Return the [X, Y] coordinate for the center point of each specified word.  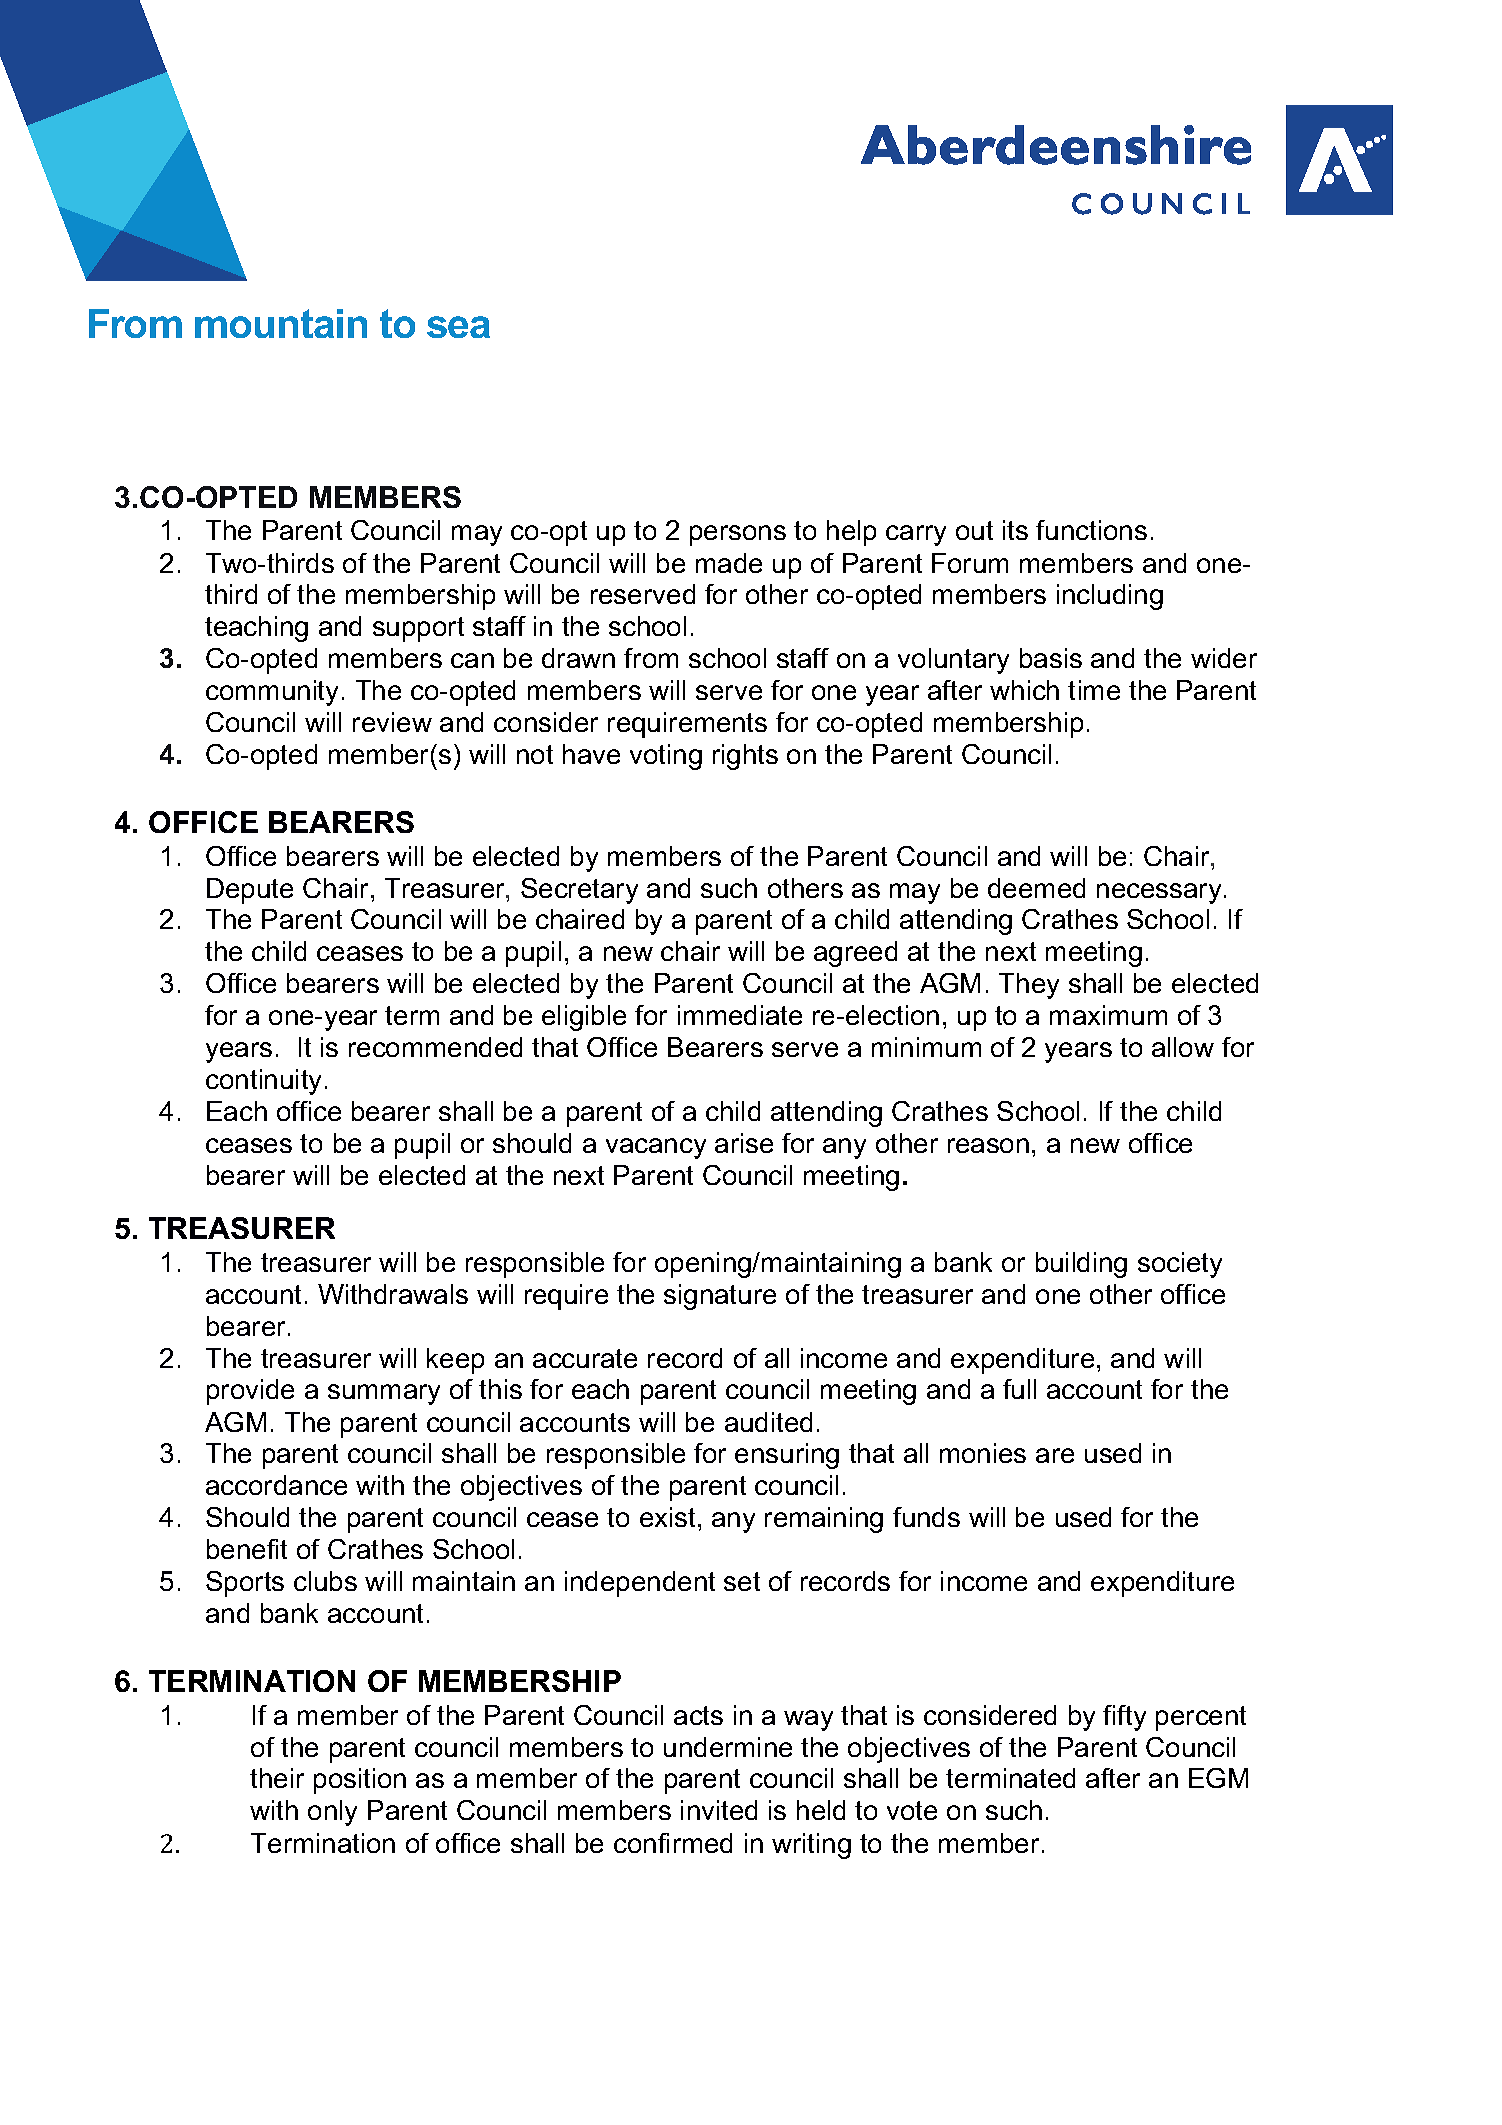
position [360, 1781]
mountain [281, 323]
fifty [1124, 1718]
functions [1091, 530]
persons [738, 535]
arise [744, 1143]
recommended [435, 1047]
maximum [1108, 1015]
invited [719, 1810]
